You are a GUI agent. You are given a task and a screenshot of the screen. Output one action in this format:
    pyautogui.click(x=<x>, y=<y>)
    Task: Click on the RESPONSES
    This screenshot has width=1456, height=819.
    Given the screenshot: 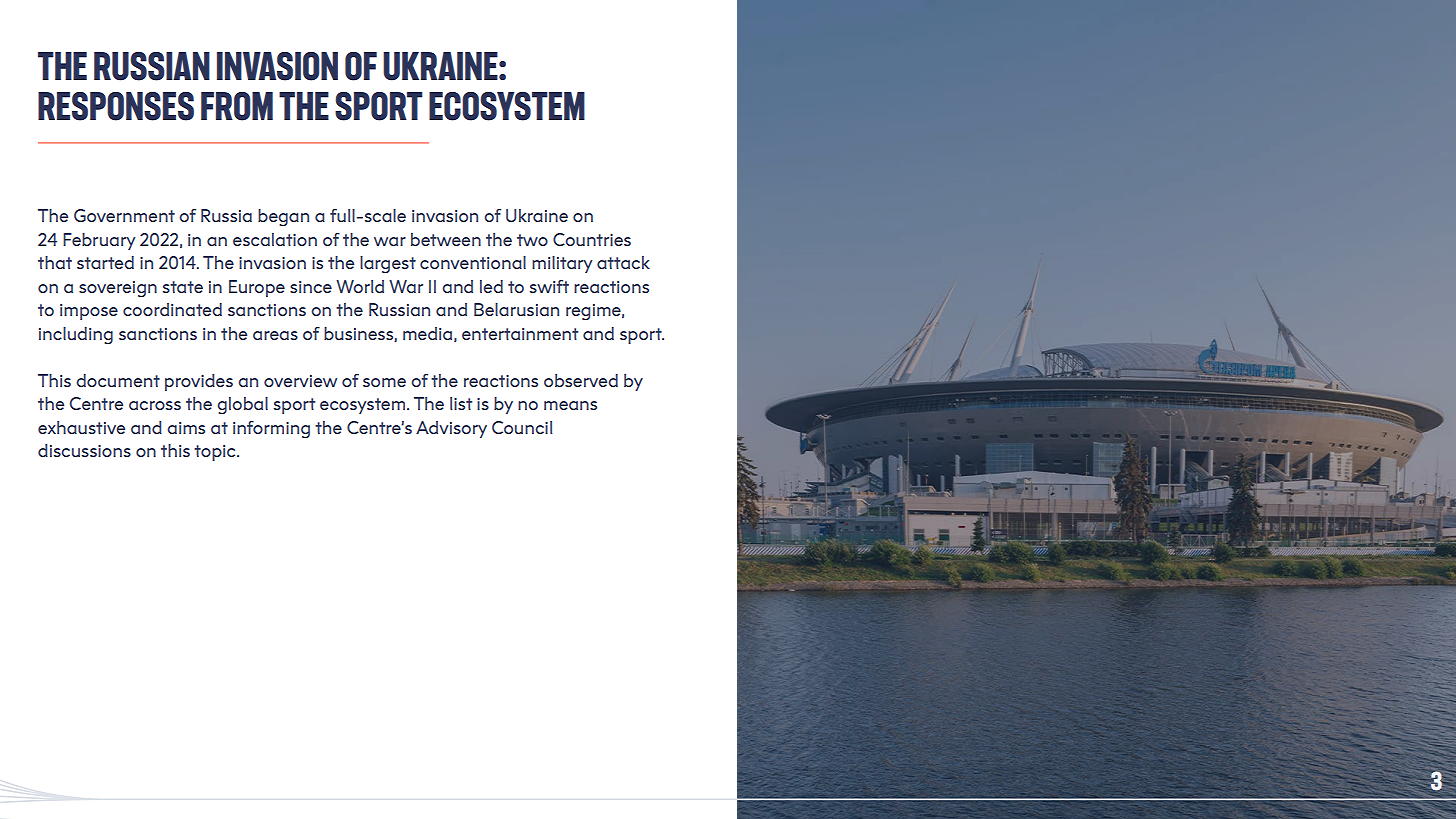 What is the action you would take?
    pyautogui.click(x=116, y=106)
